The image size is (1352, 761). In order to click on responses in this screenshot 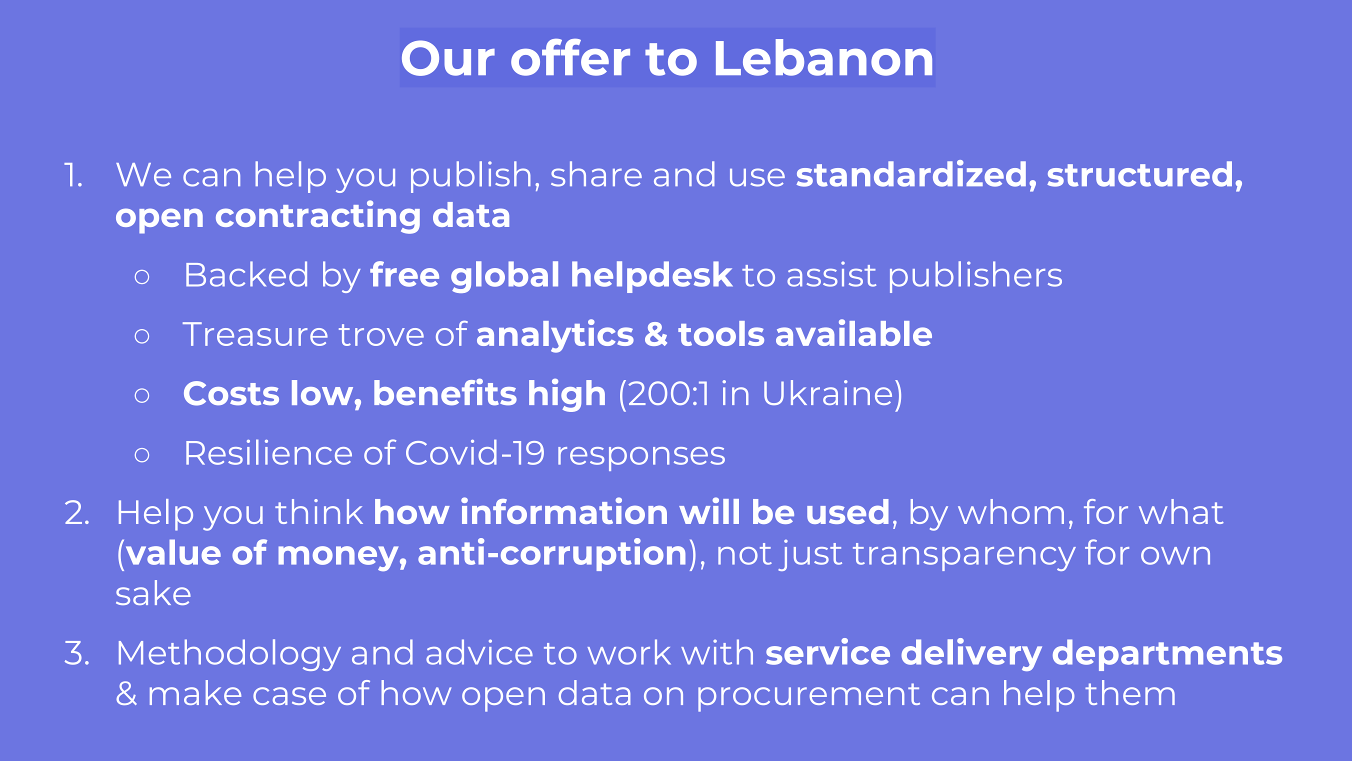, I will do `click(641, 459)`.
